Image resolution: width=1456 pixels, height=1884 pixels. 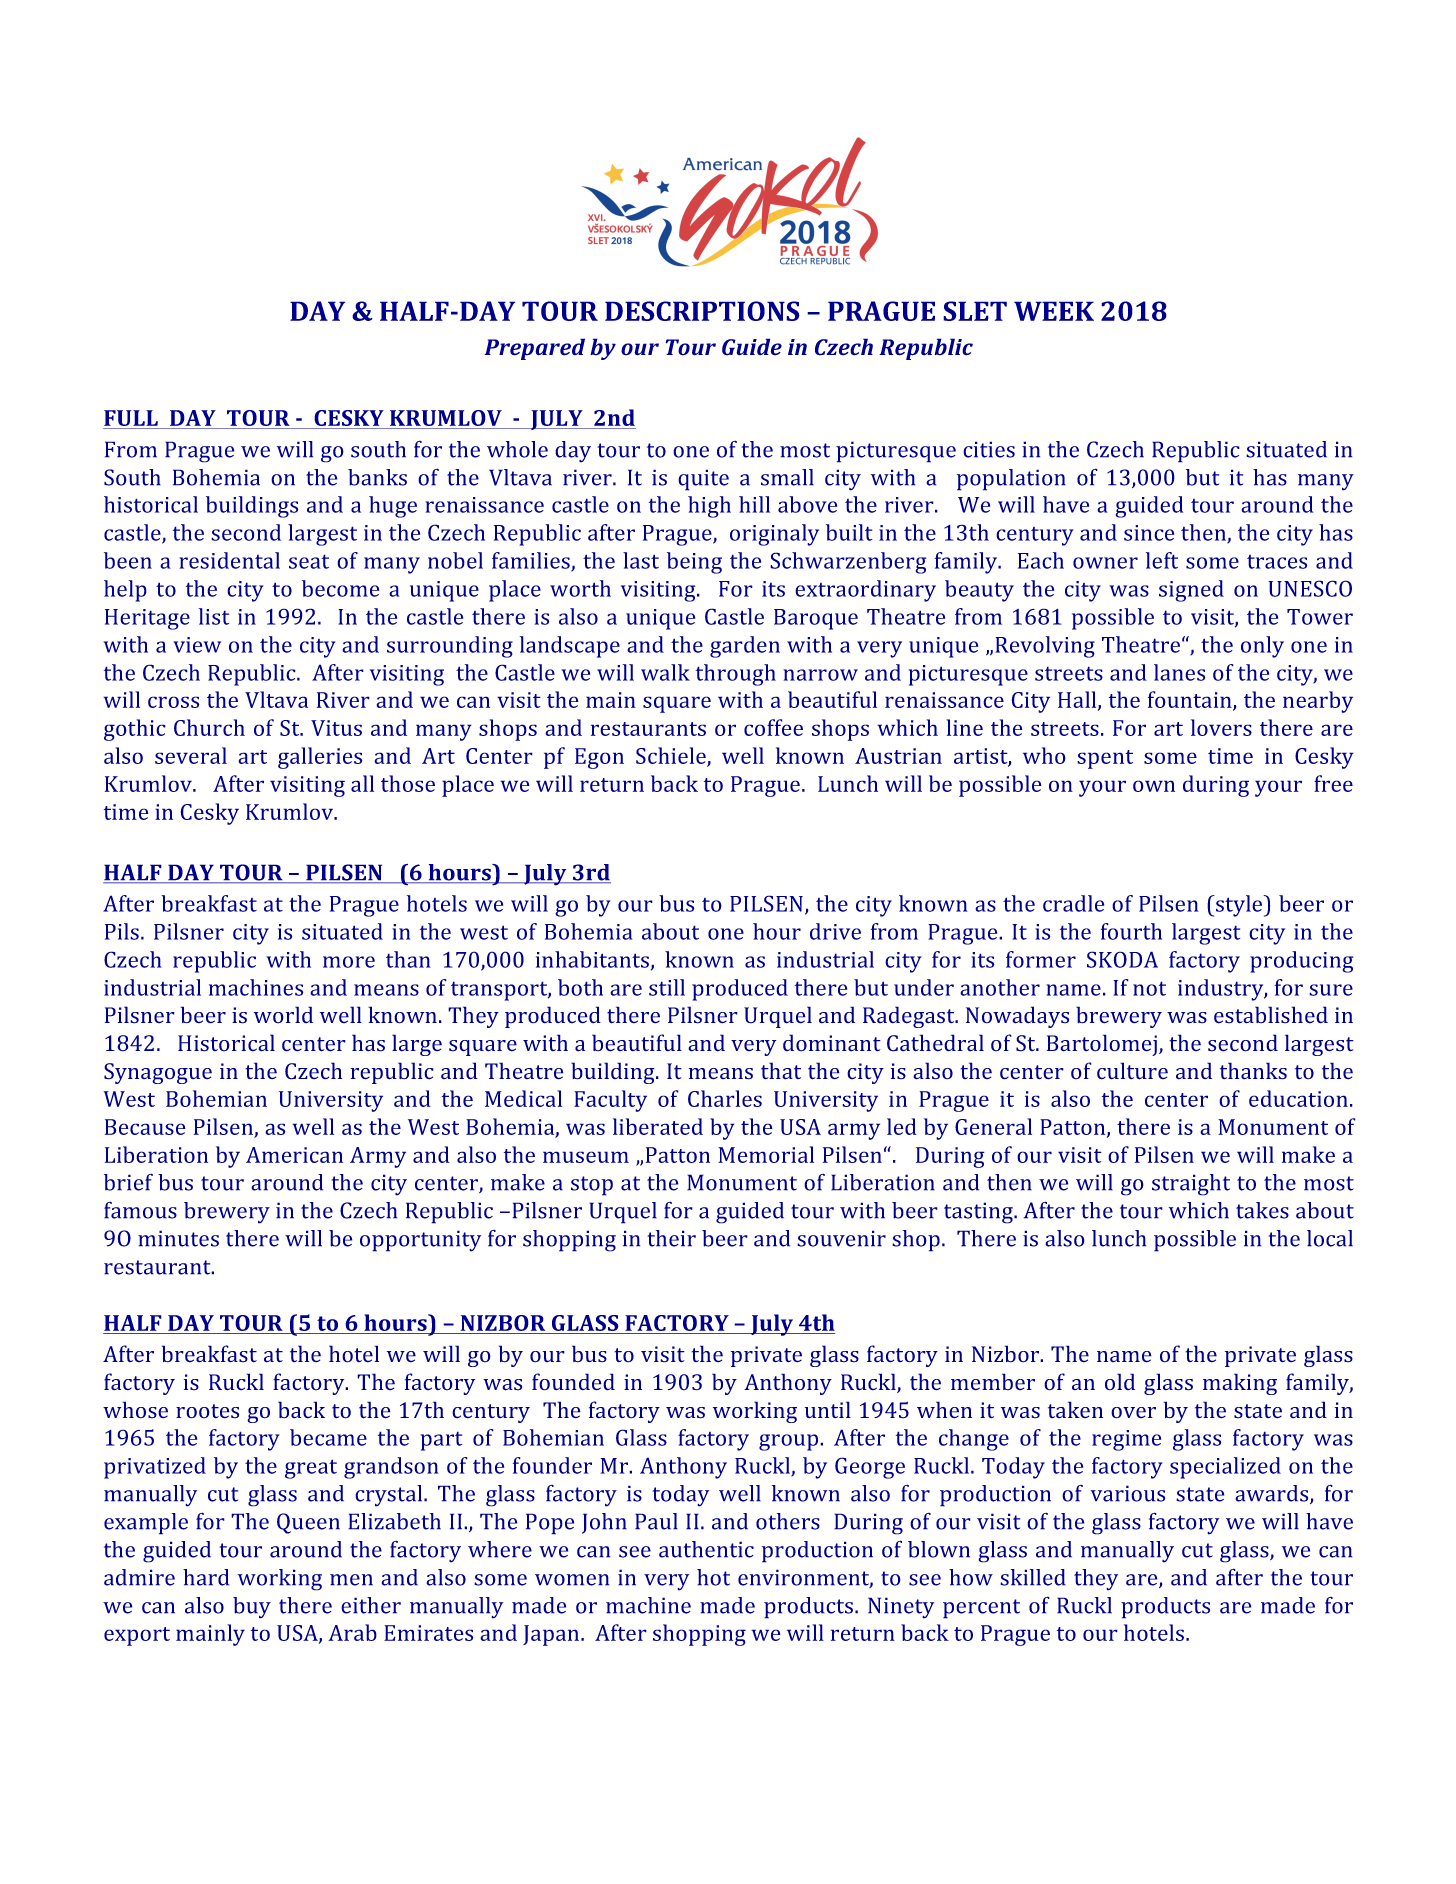 What do you see at coordinates (131, 419) in the page?
I see `FULL` at bounding box center [131, 419].
